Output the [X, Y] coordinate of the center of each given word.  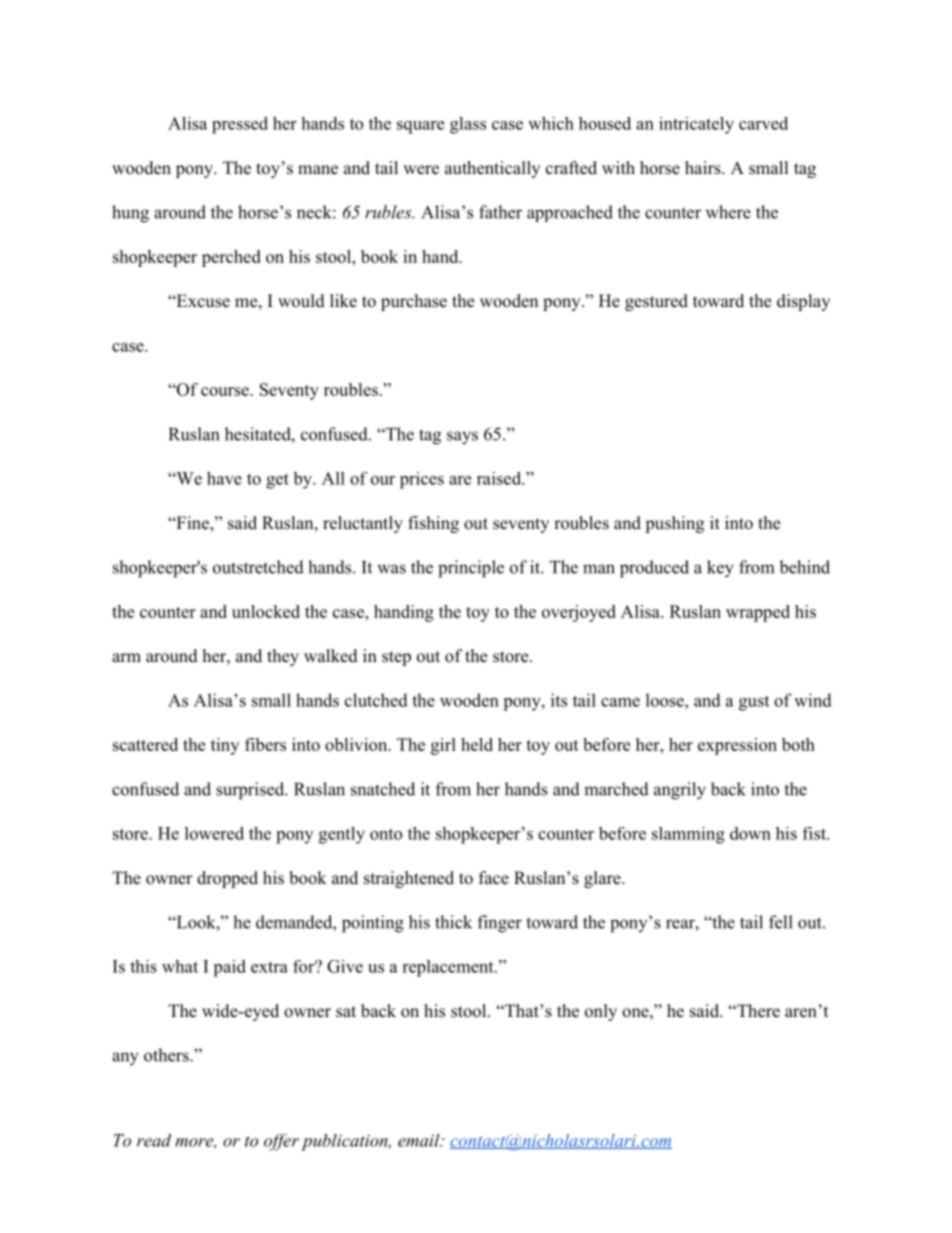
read [154, 1140]
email [420, 1140]
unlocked [266, 611]
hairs [703, 168]
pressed [240, 125]
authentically [492, 169]
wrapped [758, 613]
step [396, 658]
